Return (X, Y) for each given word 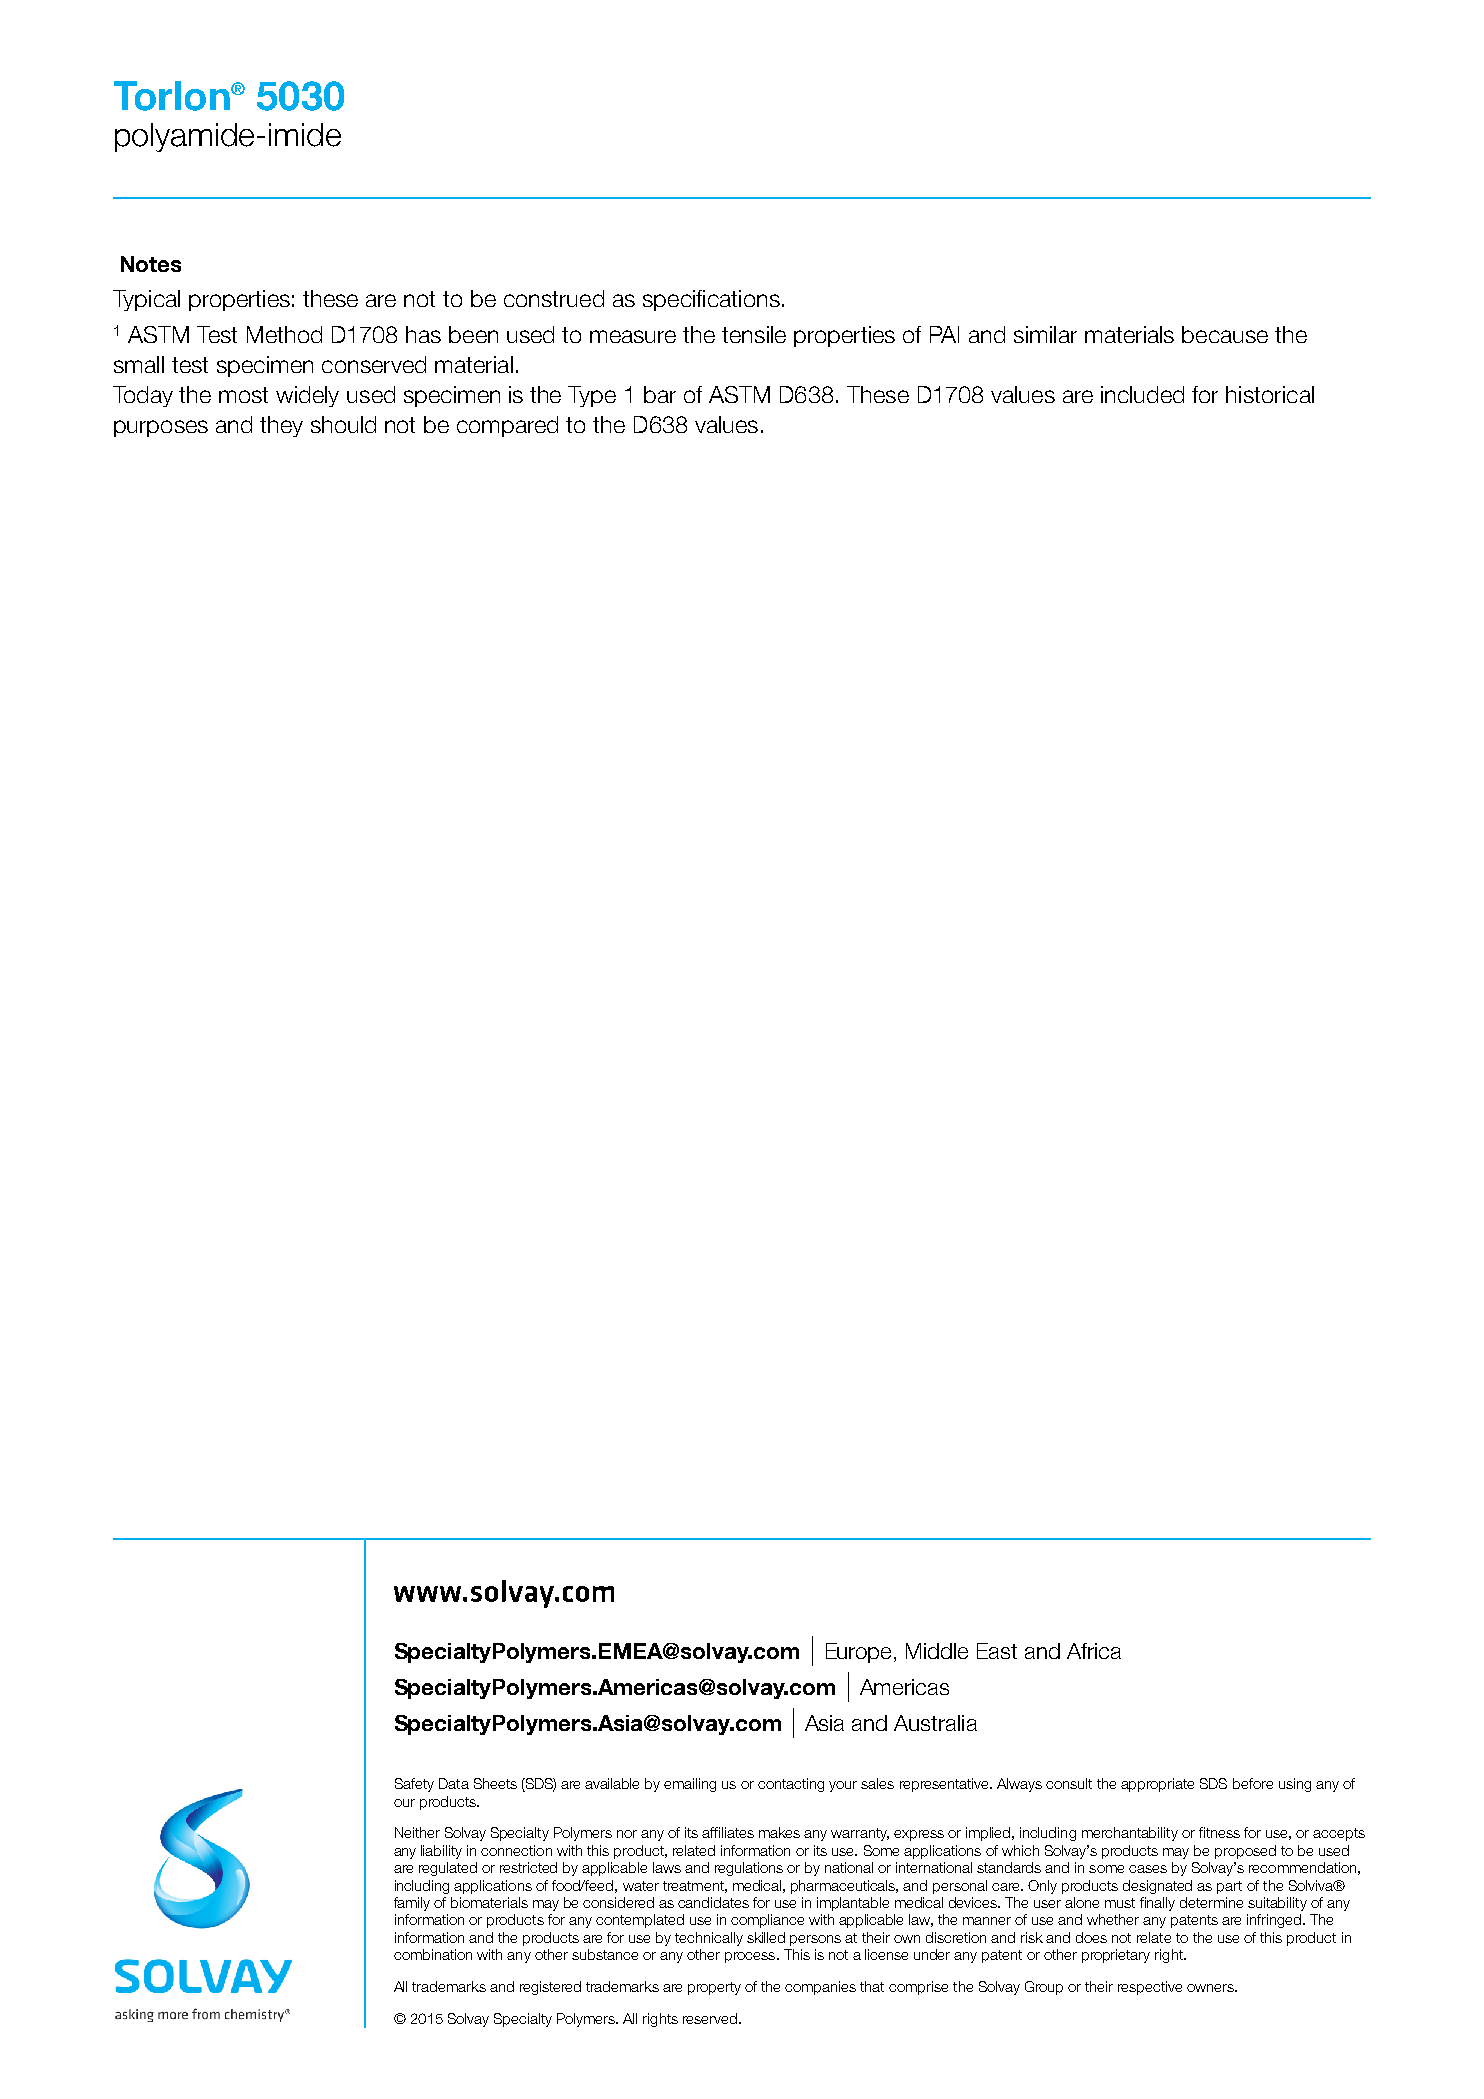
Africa (1094, 1651)
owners (1211, 1988)
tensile (754, 334)
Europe (860, 1653)
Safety (414, 1785)
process (751, 1957)
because (1225, 334)
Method (284, 334)
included (1142, 394)
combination (433, 1954)
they (281, 426)
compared (507, 426)
